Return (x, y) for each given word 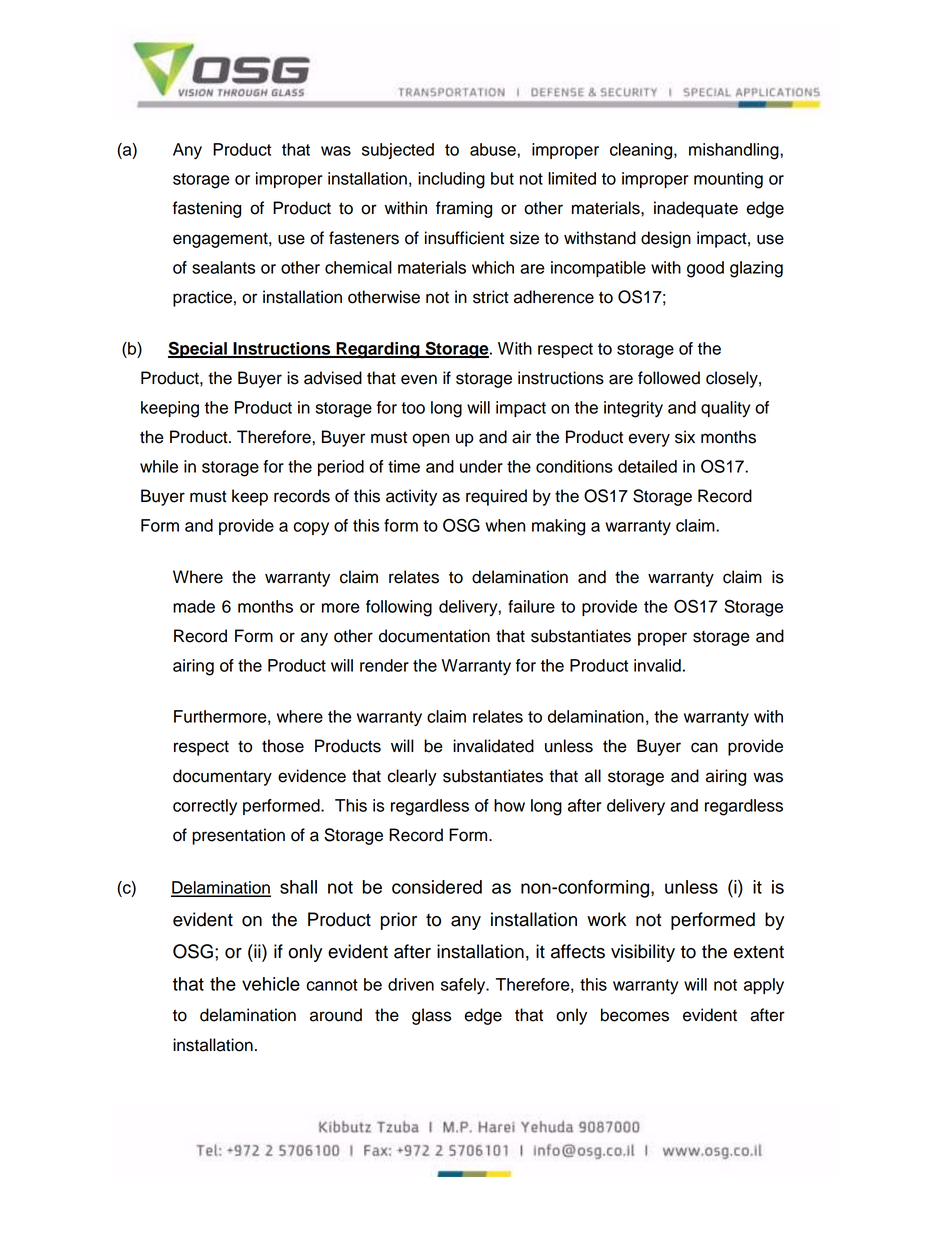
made (194, 606)
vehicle (271, 984)
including (451, 180)
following (399, 608)
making (558, 527)
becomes (635, 1015)
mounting (728, 180)
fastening (207, 209)
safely (464, 986)
